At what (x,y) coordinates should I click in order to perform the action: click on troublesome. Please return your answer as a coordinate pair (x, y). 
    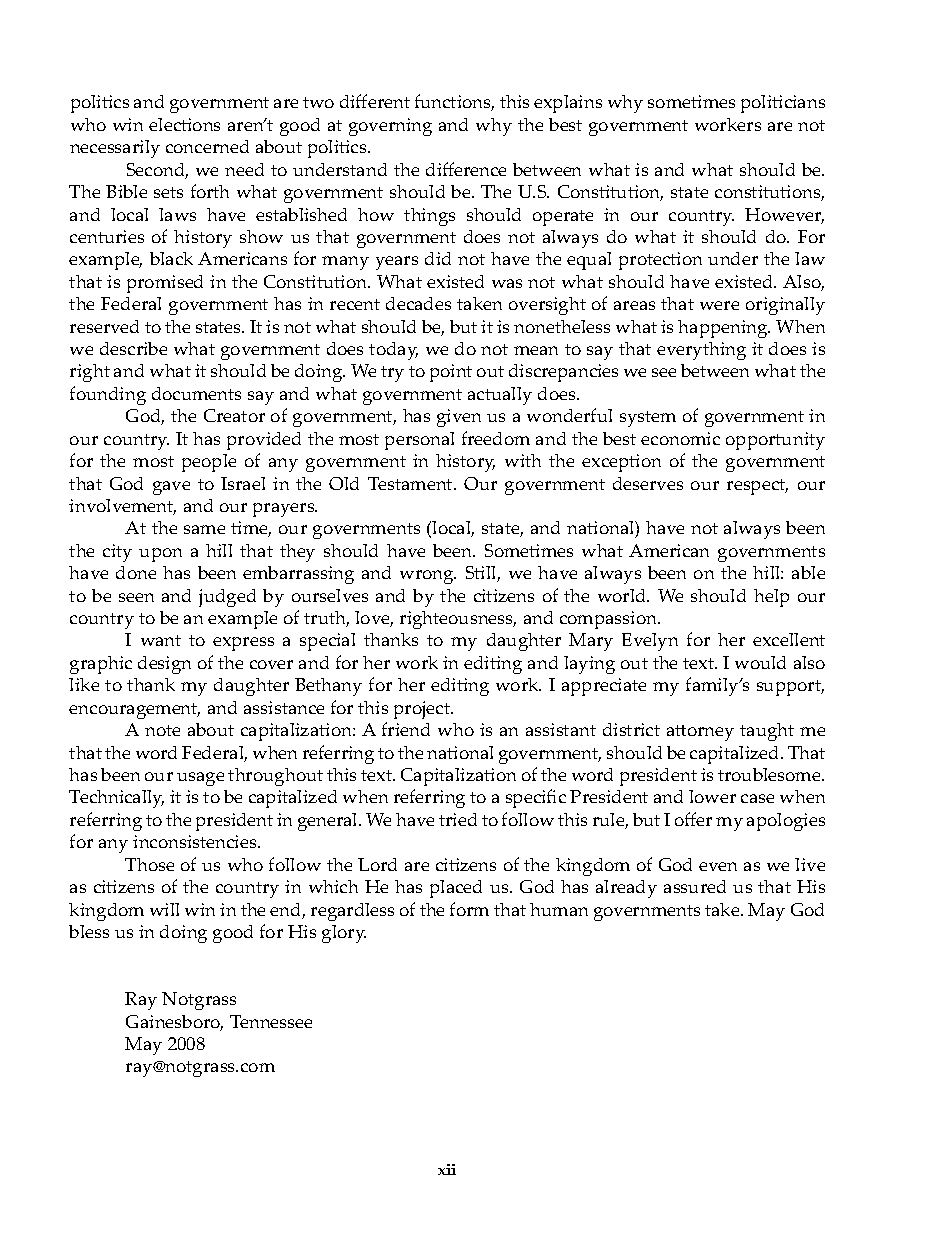
    Looking at the image, I should click on (770, 774).
